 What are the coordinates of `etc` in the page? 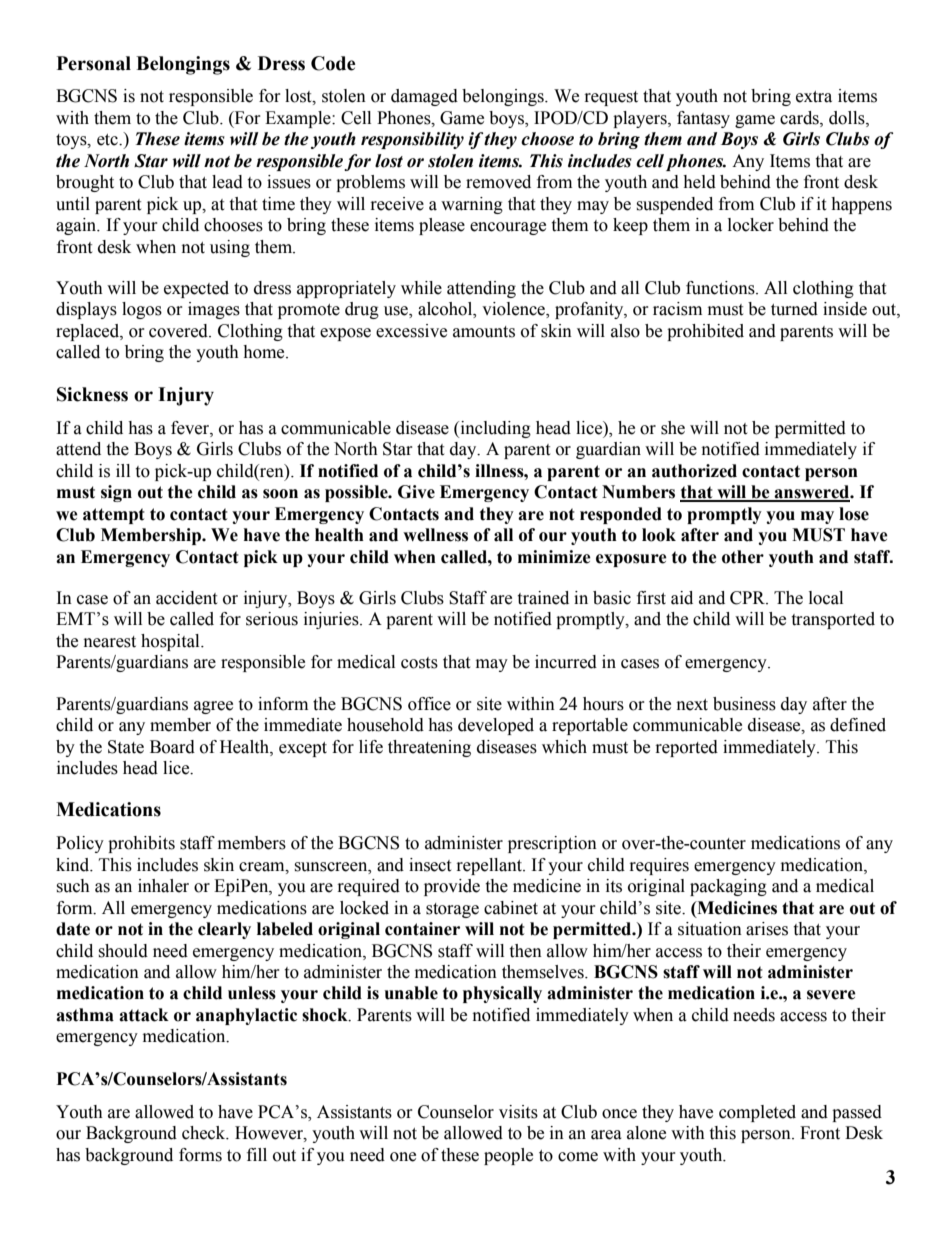 It's located at (108, 140).
